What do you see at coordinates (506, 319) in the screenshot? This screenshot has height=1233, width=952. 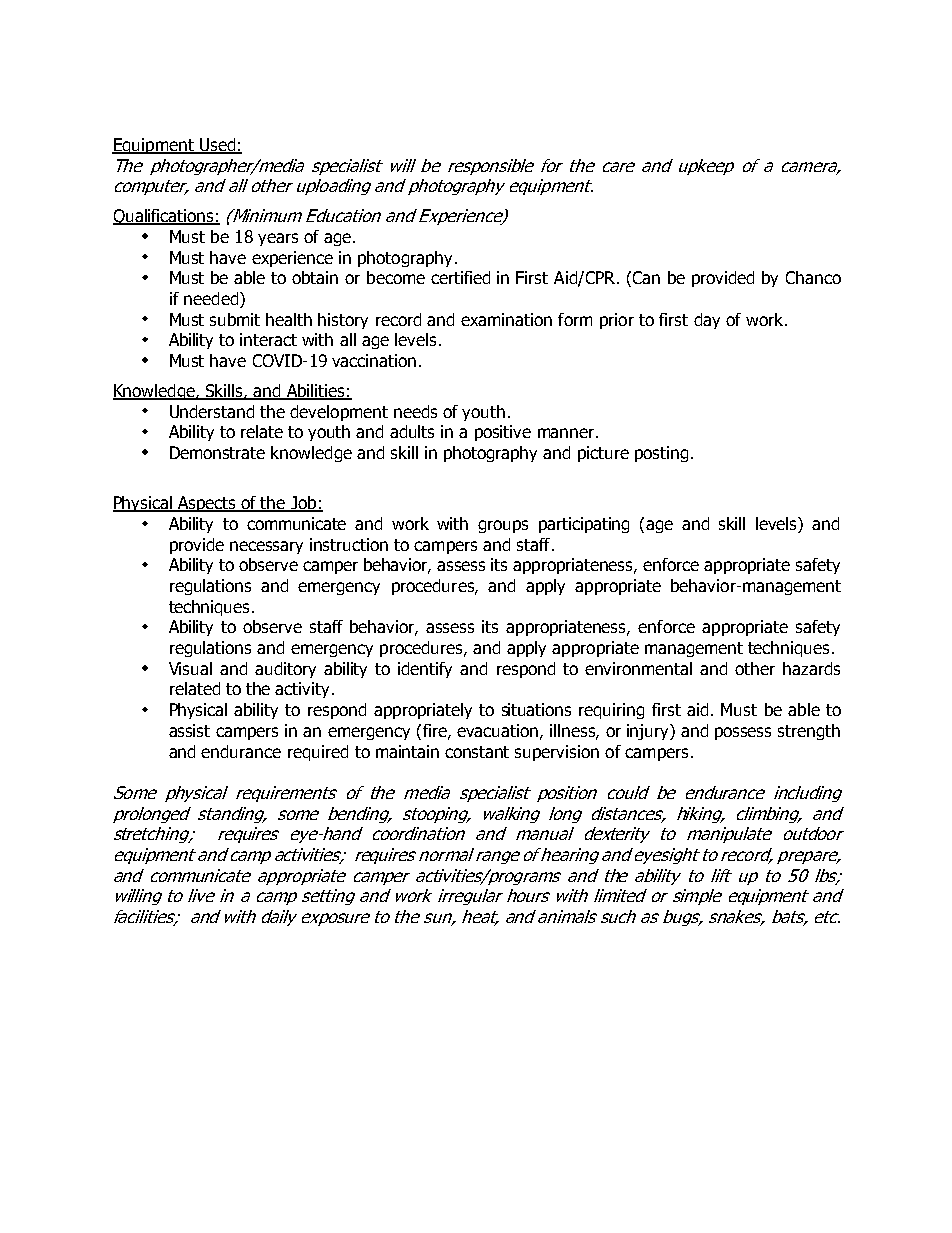 I see `examination` at bounding box center [506, 319].
